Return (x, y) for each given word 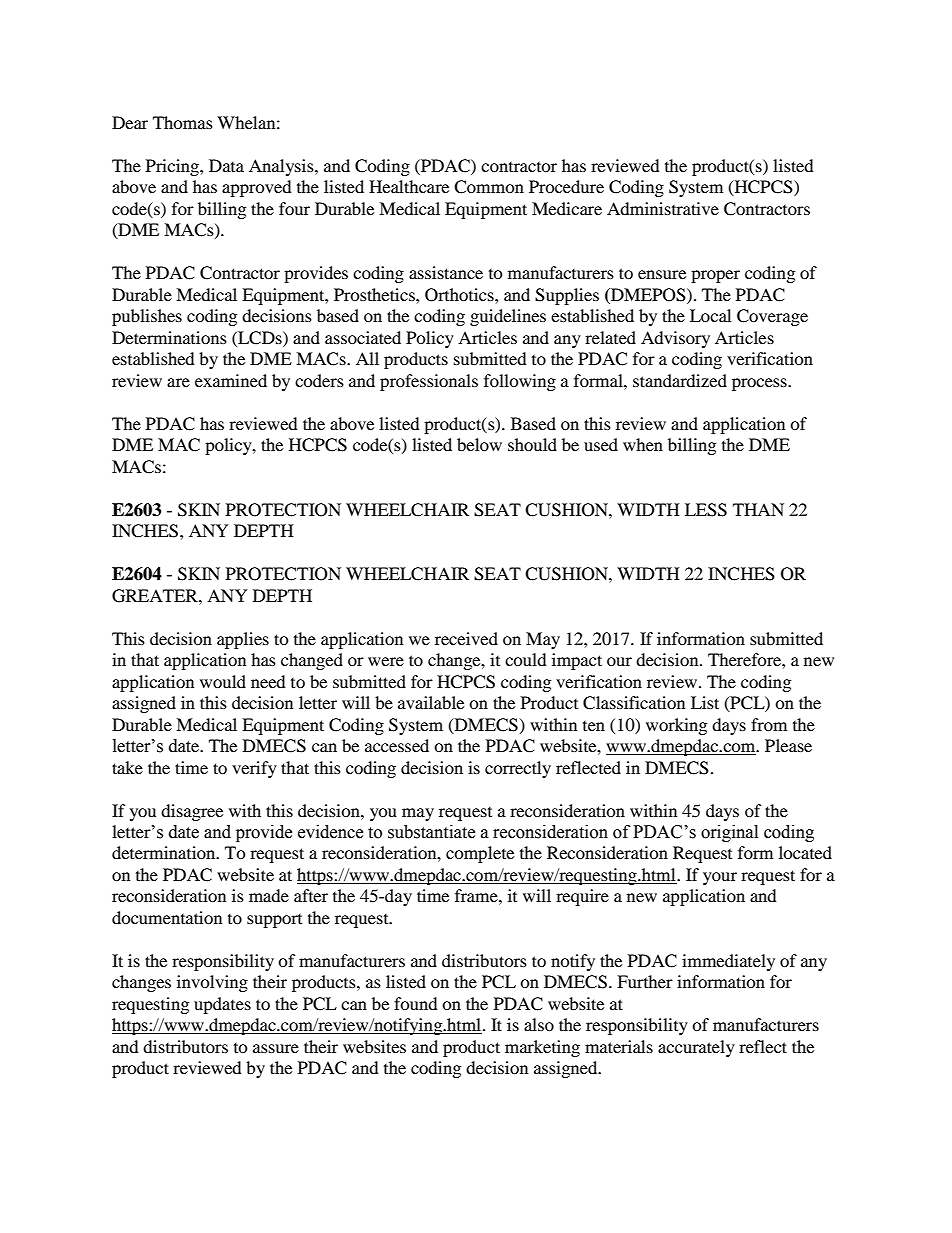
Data (226, 165)
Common (489, 187)
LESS (706, 510)
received (466, 638)
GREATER (156, 596)
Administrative (663, 208)
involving (212, 983)
